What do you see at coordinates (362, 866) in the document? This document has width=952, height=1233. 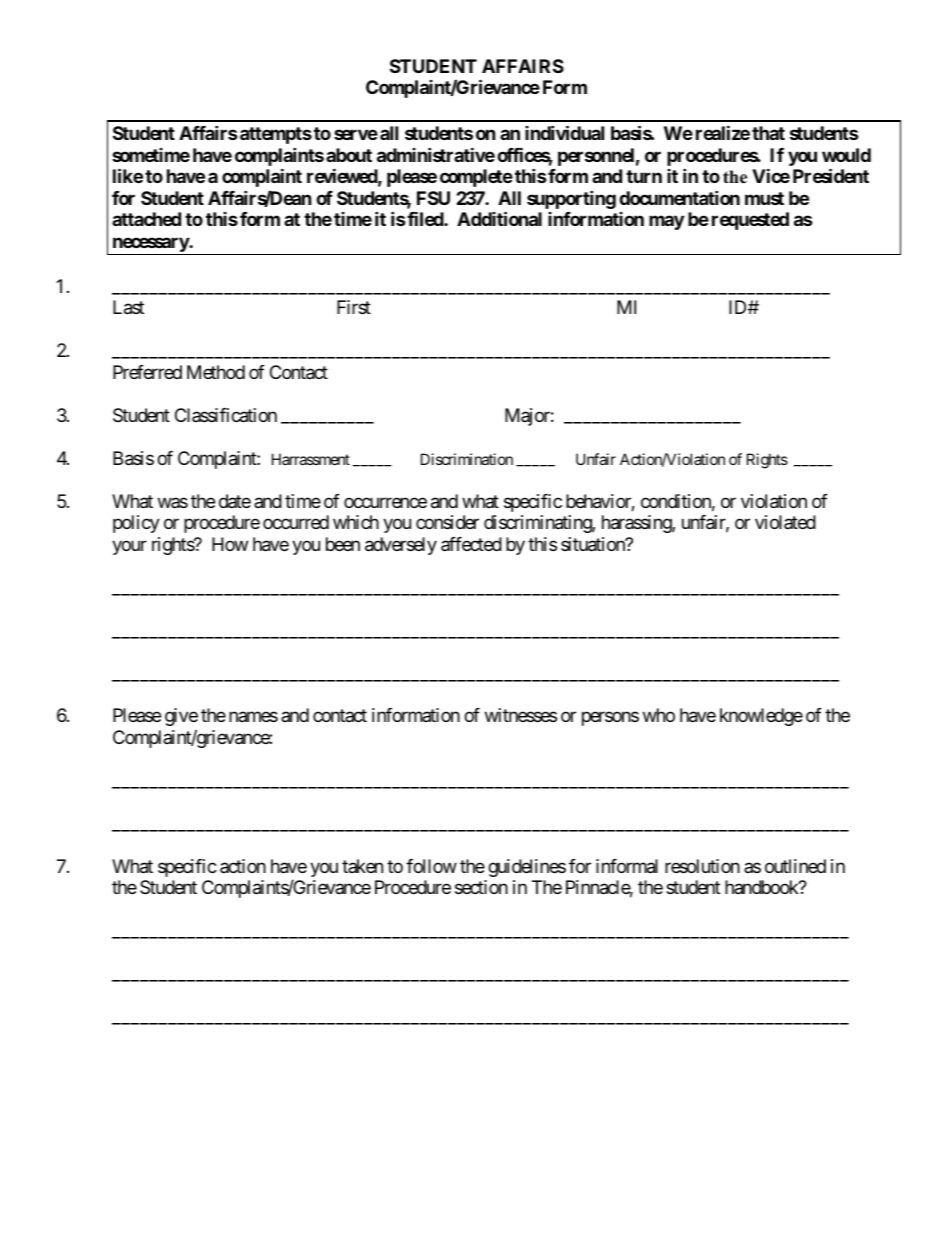 I see `taken` at bounding box center [362, 866].
